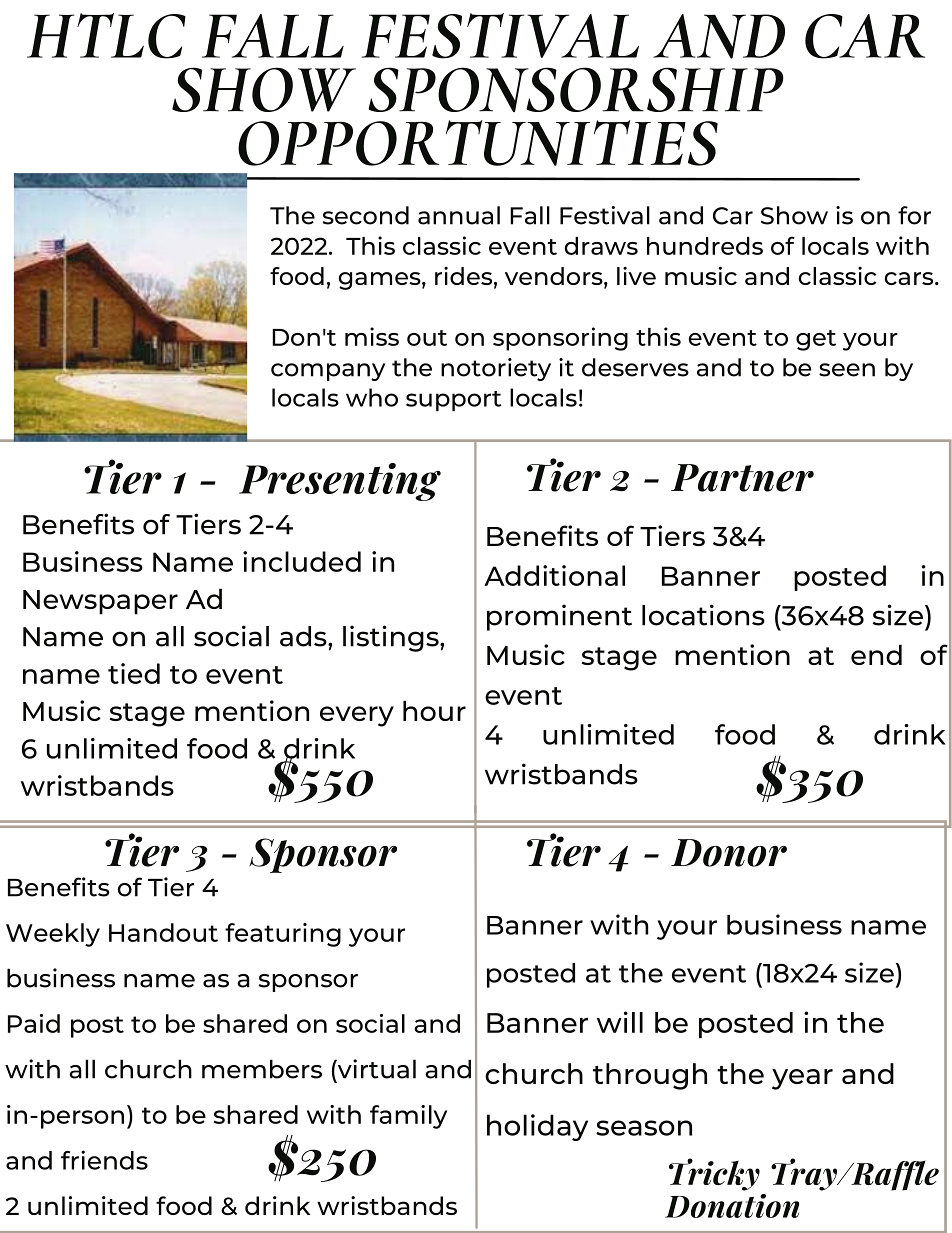 The width and height of the screenshot is (952, 1233). What do you see at coordinates (365, 215) in the screenshot?
I see `second` at bounding box center [365, 215].
